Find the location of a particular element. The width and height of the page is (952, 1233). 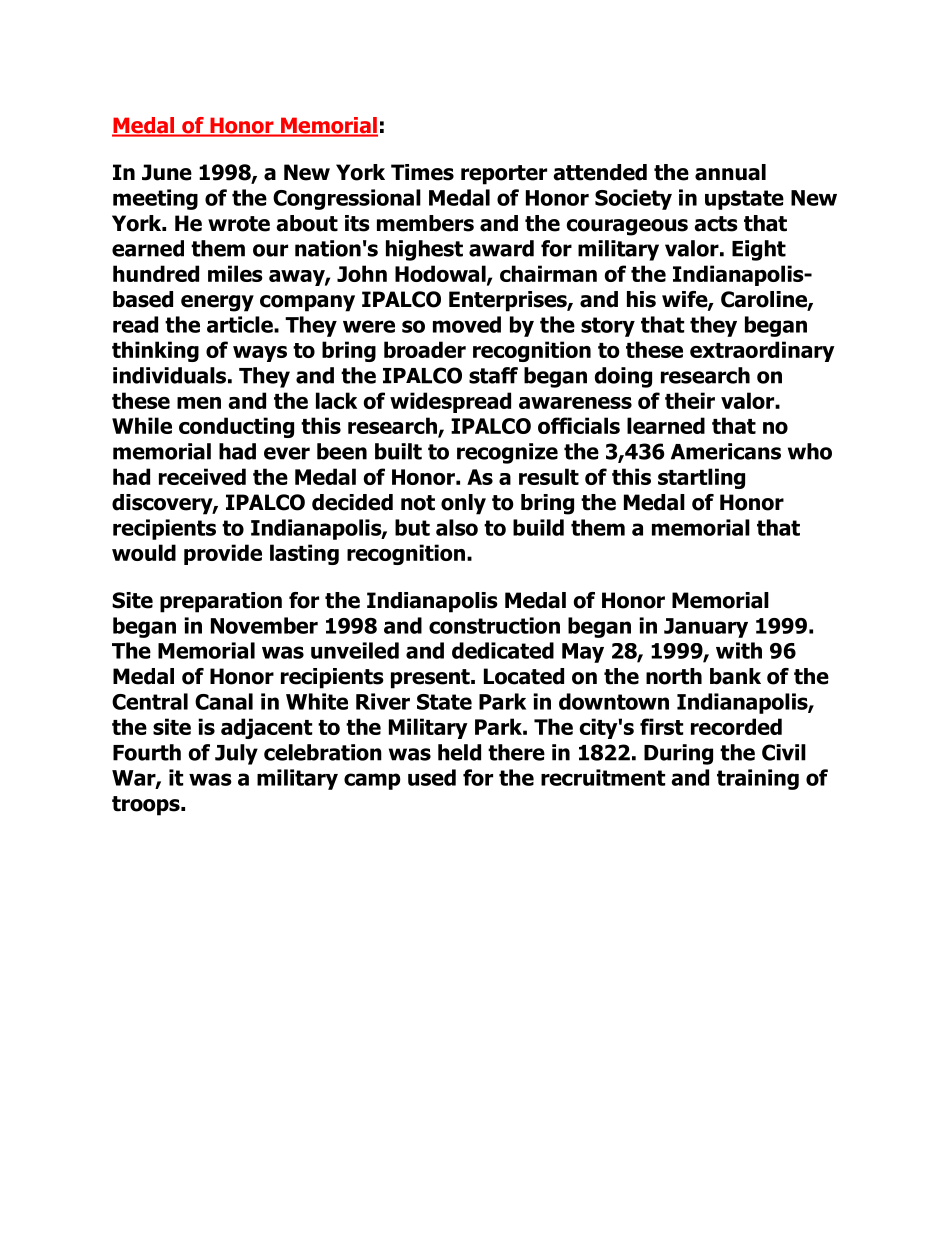

startling is located at coordinates (701, 478).
